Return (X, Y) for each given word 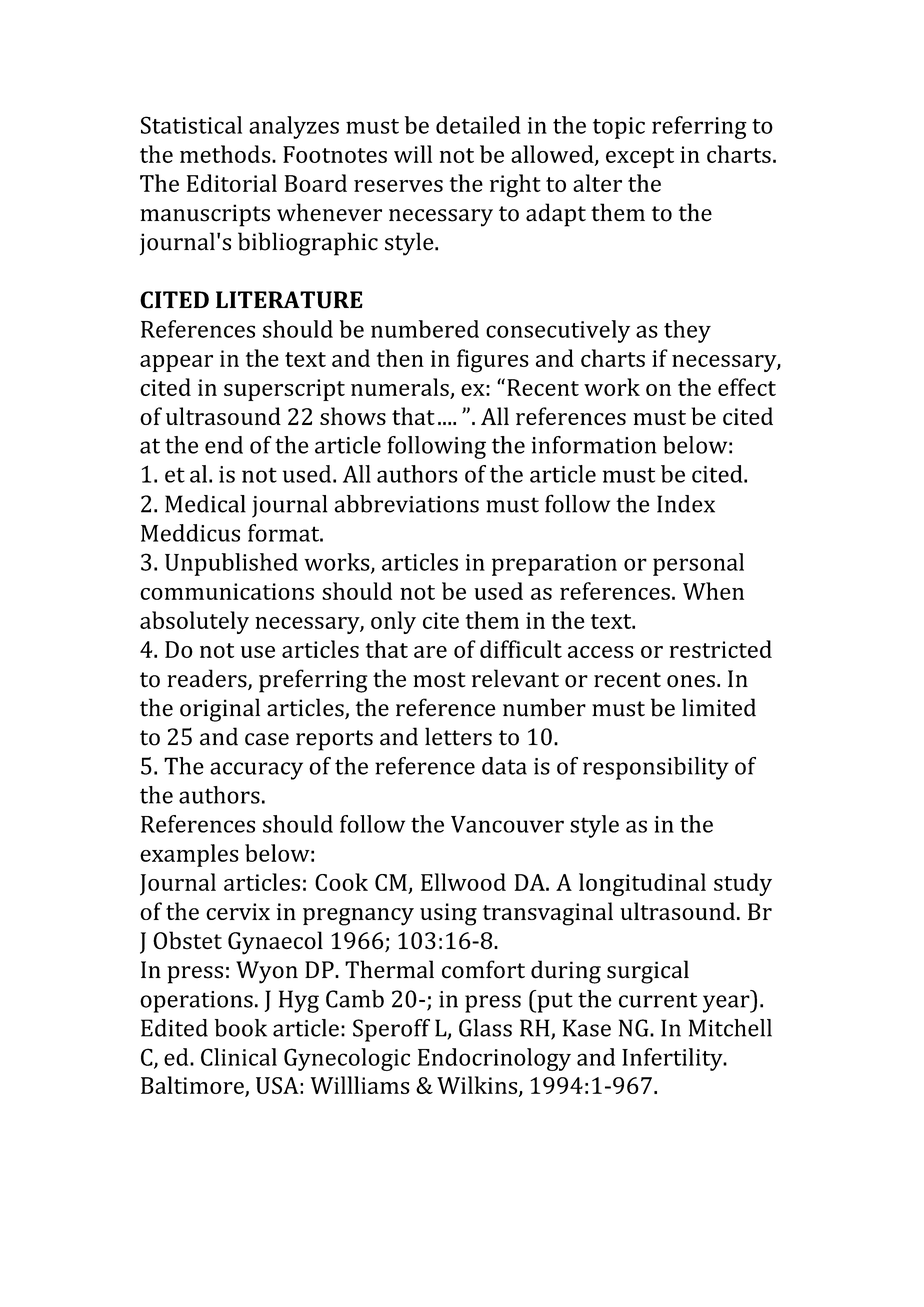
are (430, 652)
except (640, 158)
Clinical (239, 1057)
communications (227, 591)
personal (698, 564)
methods (226, 154)
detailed (478, 125)
